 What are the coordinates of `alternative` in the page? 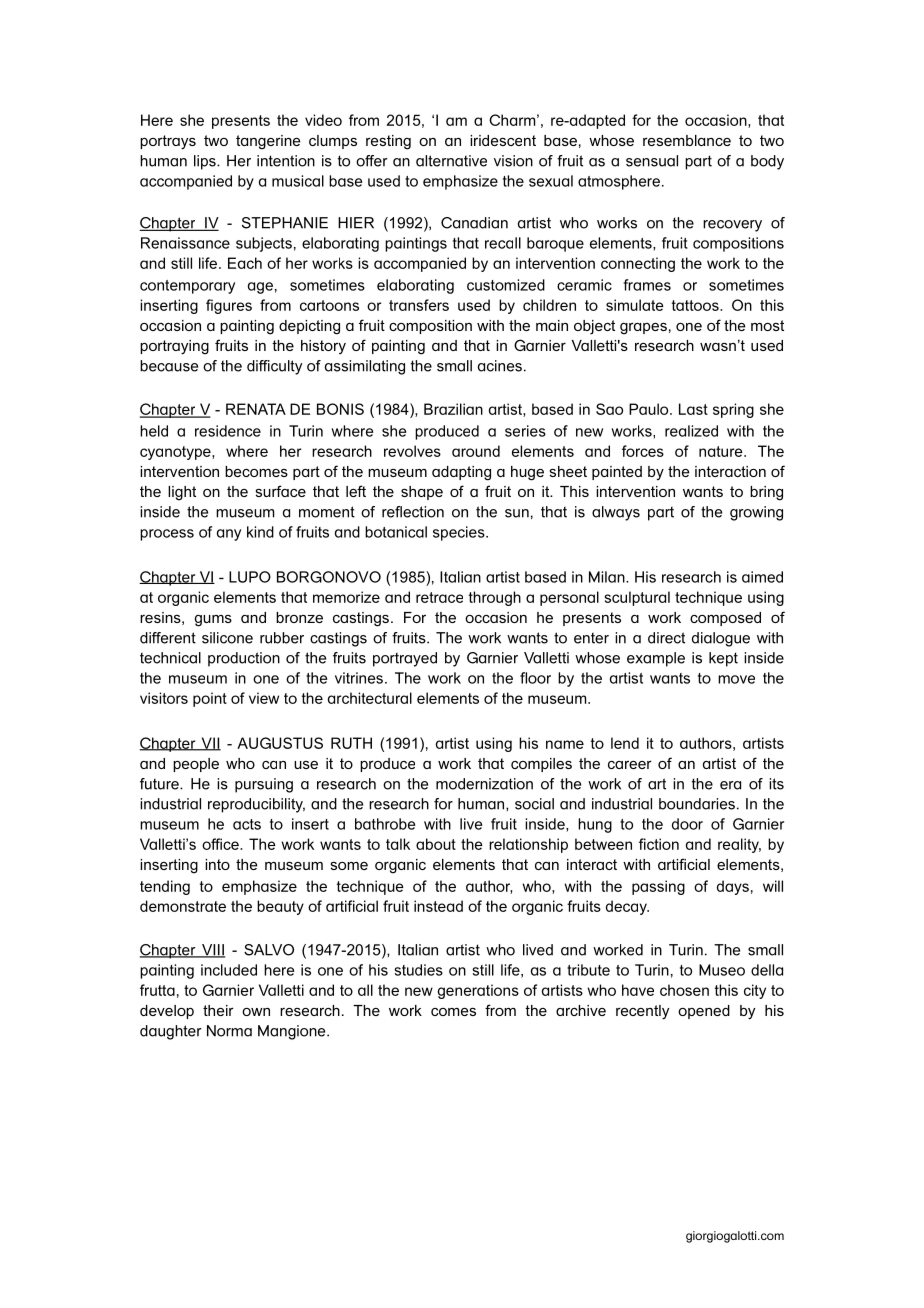 It's located at (451, 161).
